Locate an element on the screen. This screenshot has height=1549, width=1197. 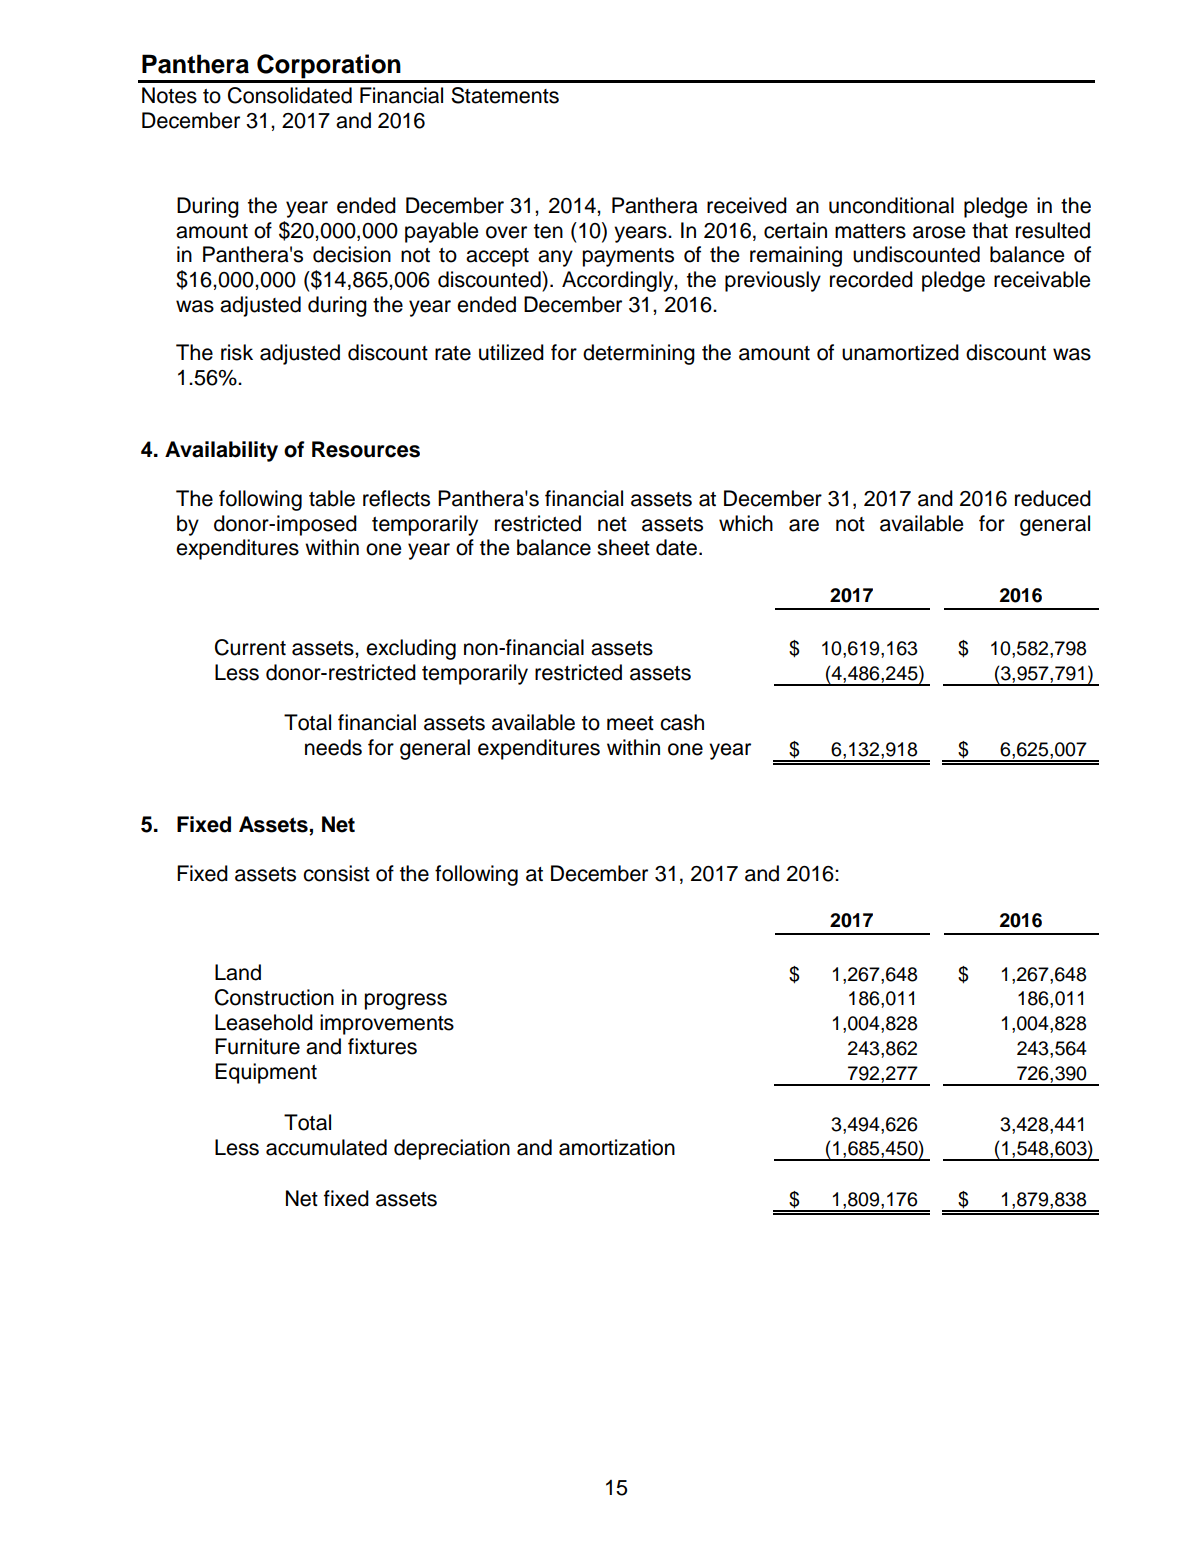
Statements is located at coordinates (505, 95).
